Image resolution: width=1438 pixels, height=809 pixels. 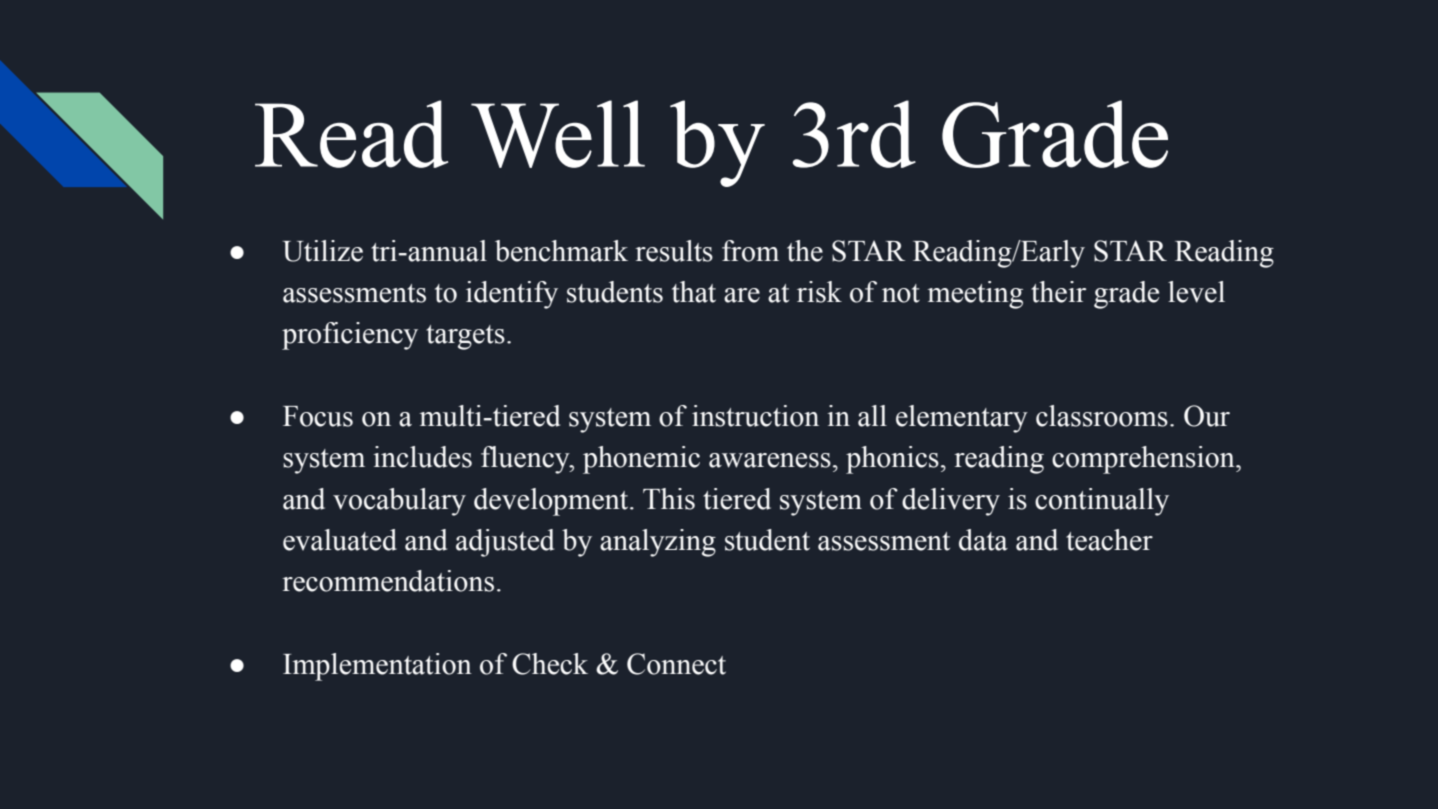 What do you see at coordinates (658, 543) in the screenshot?
I see `analyzing` at bounding box center [658, 543].
